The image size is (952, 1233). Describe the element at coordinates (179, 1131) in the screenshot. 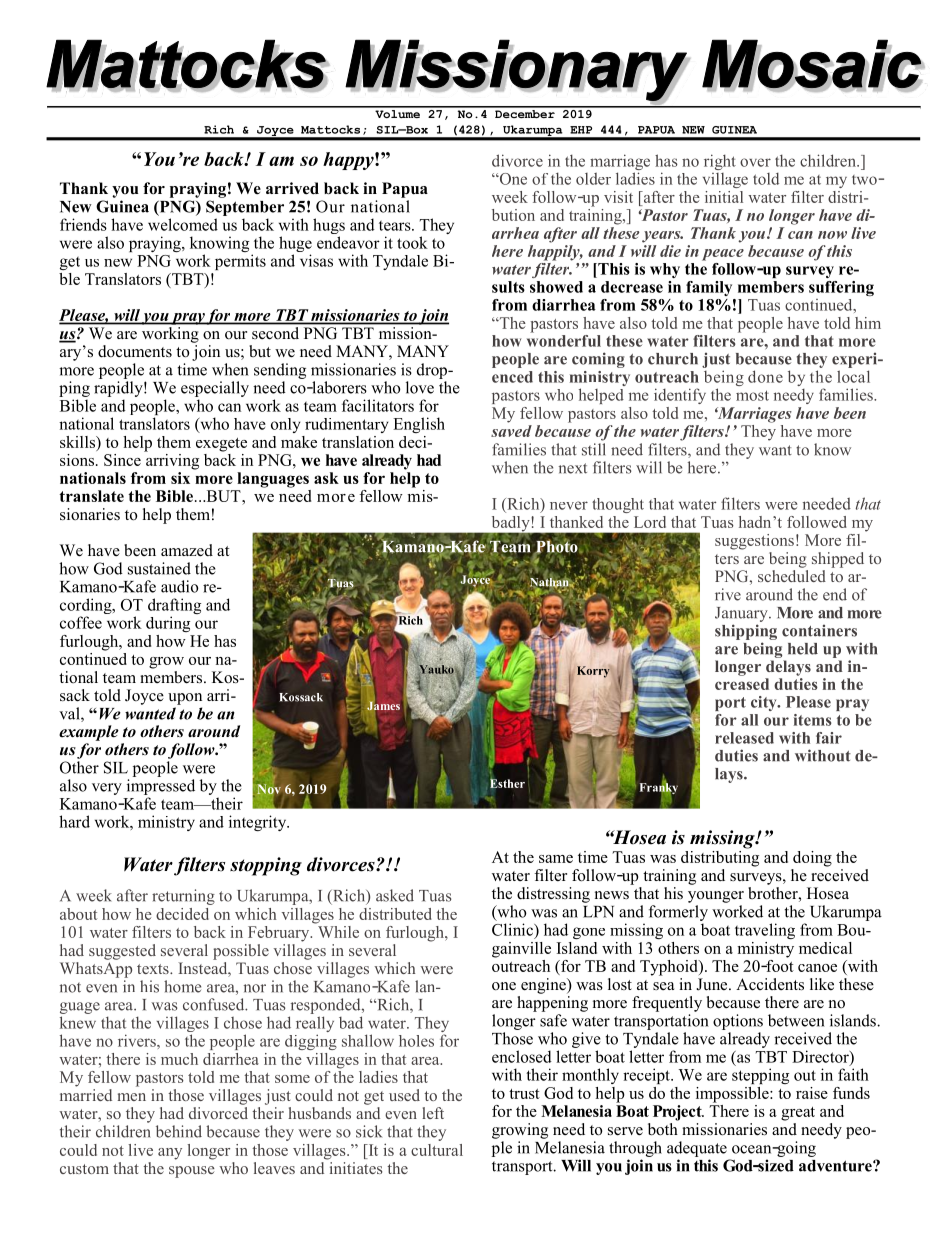

I see `behind` at that location.
